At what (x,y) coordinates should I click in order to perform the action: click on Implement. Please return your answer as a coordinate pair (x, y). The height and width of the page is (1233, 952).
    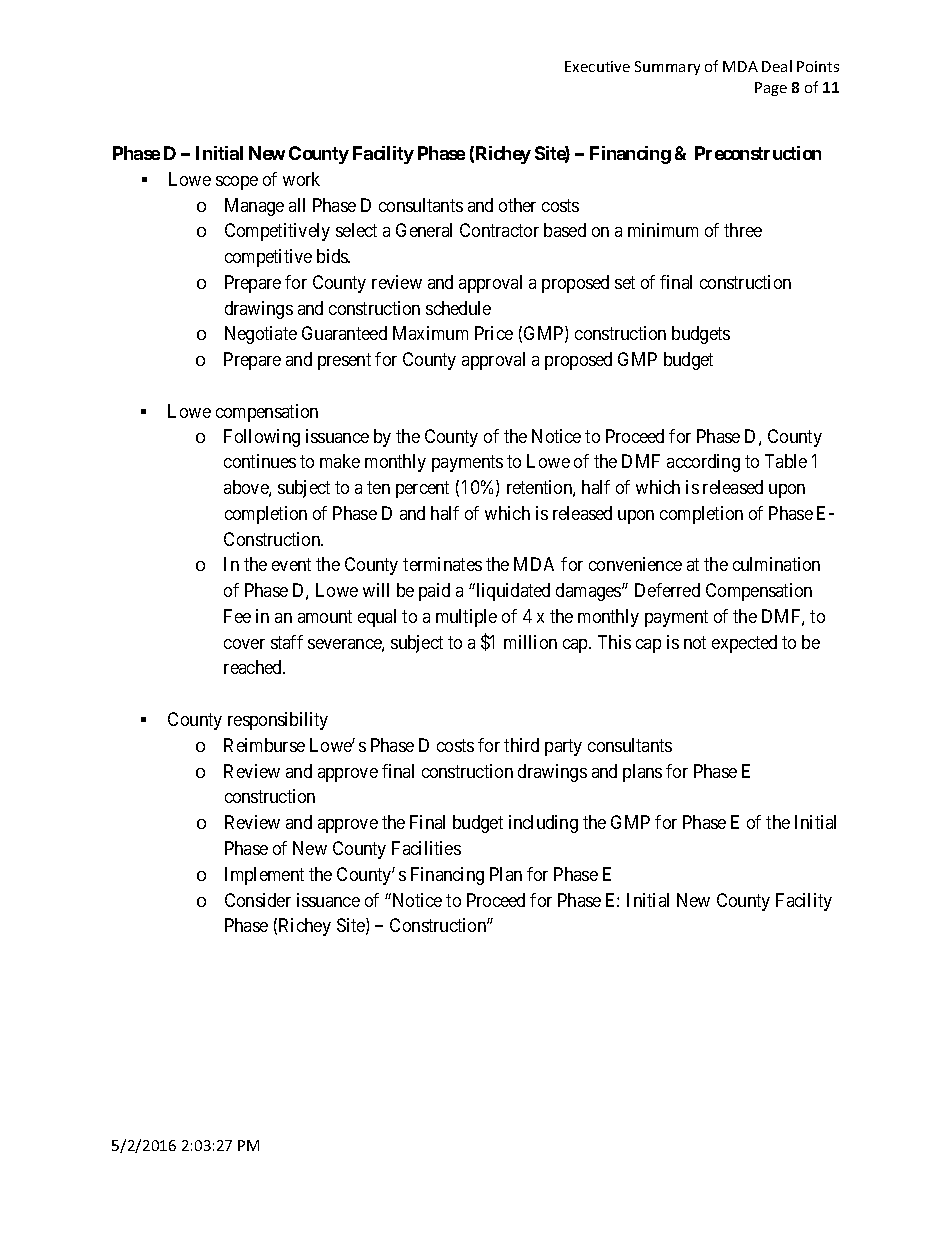
    Looking at the image, I should click on (264, 876).
